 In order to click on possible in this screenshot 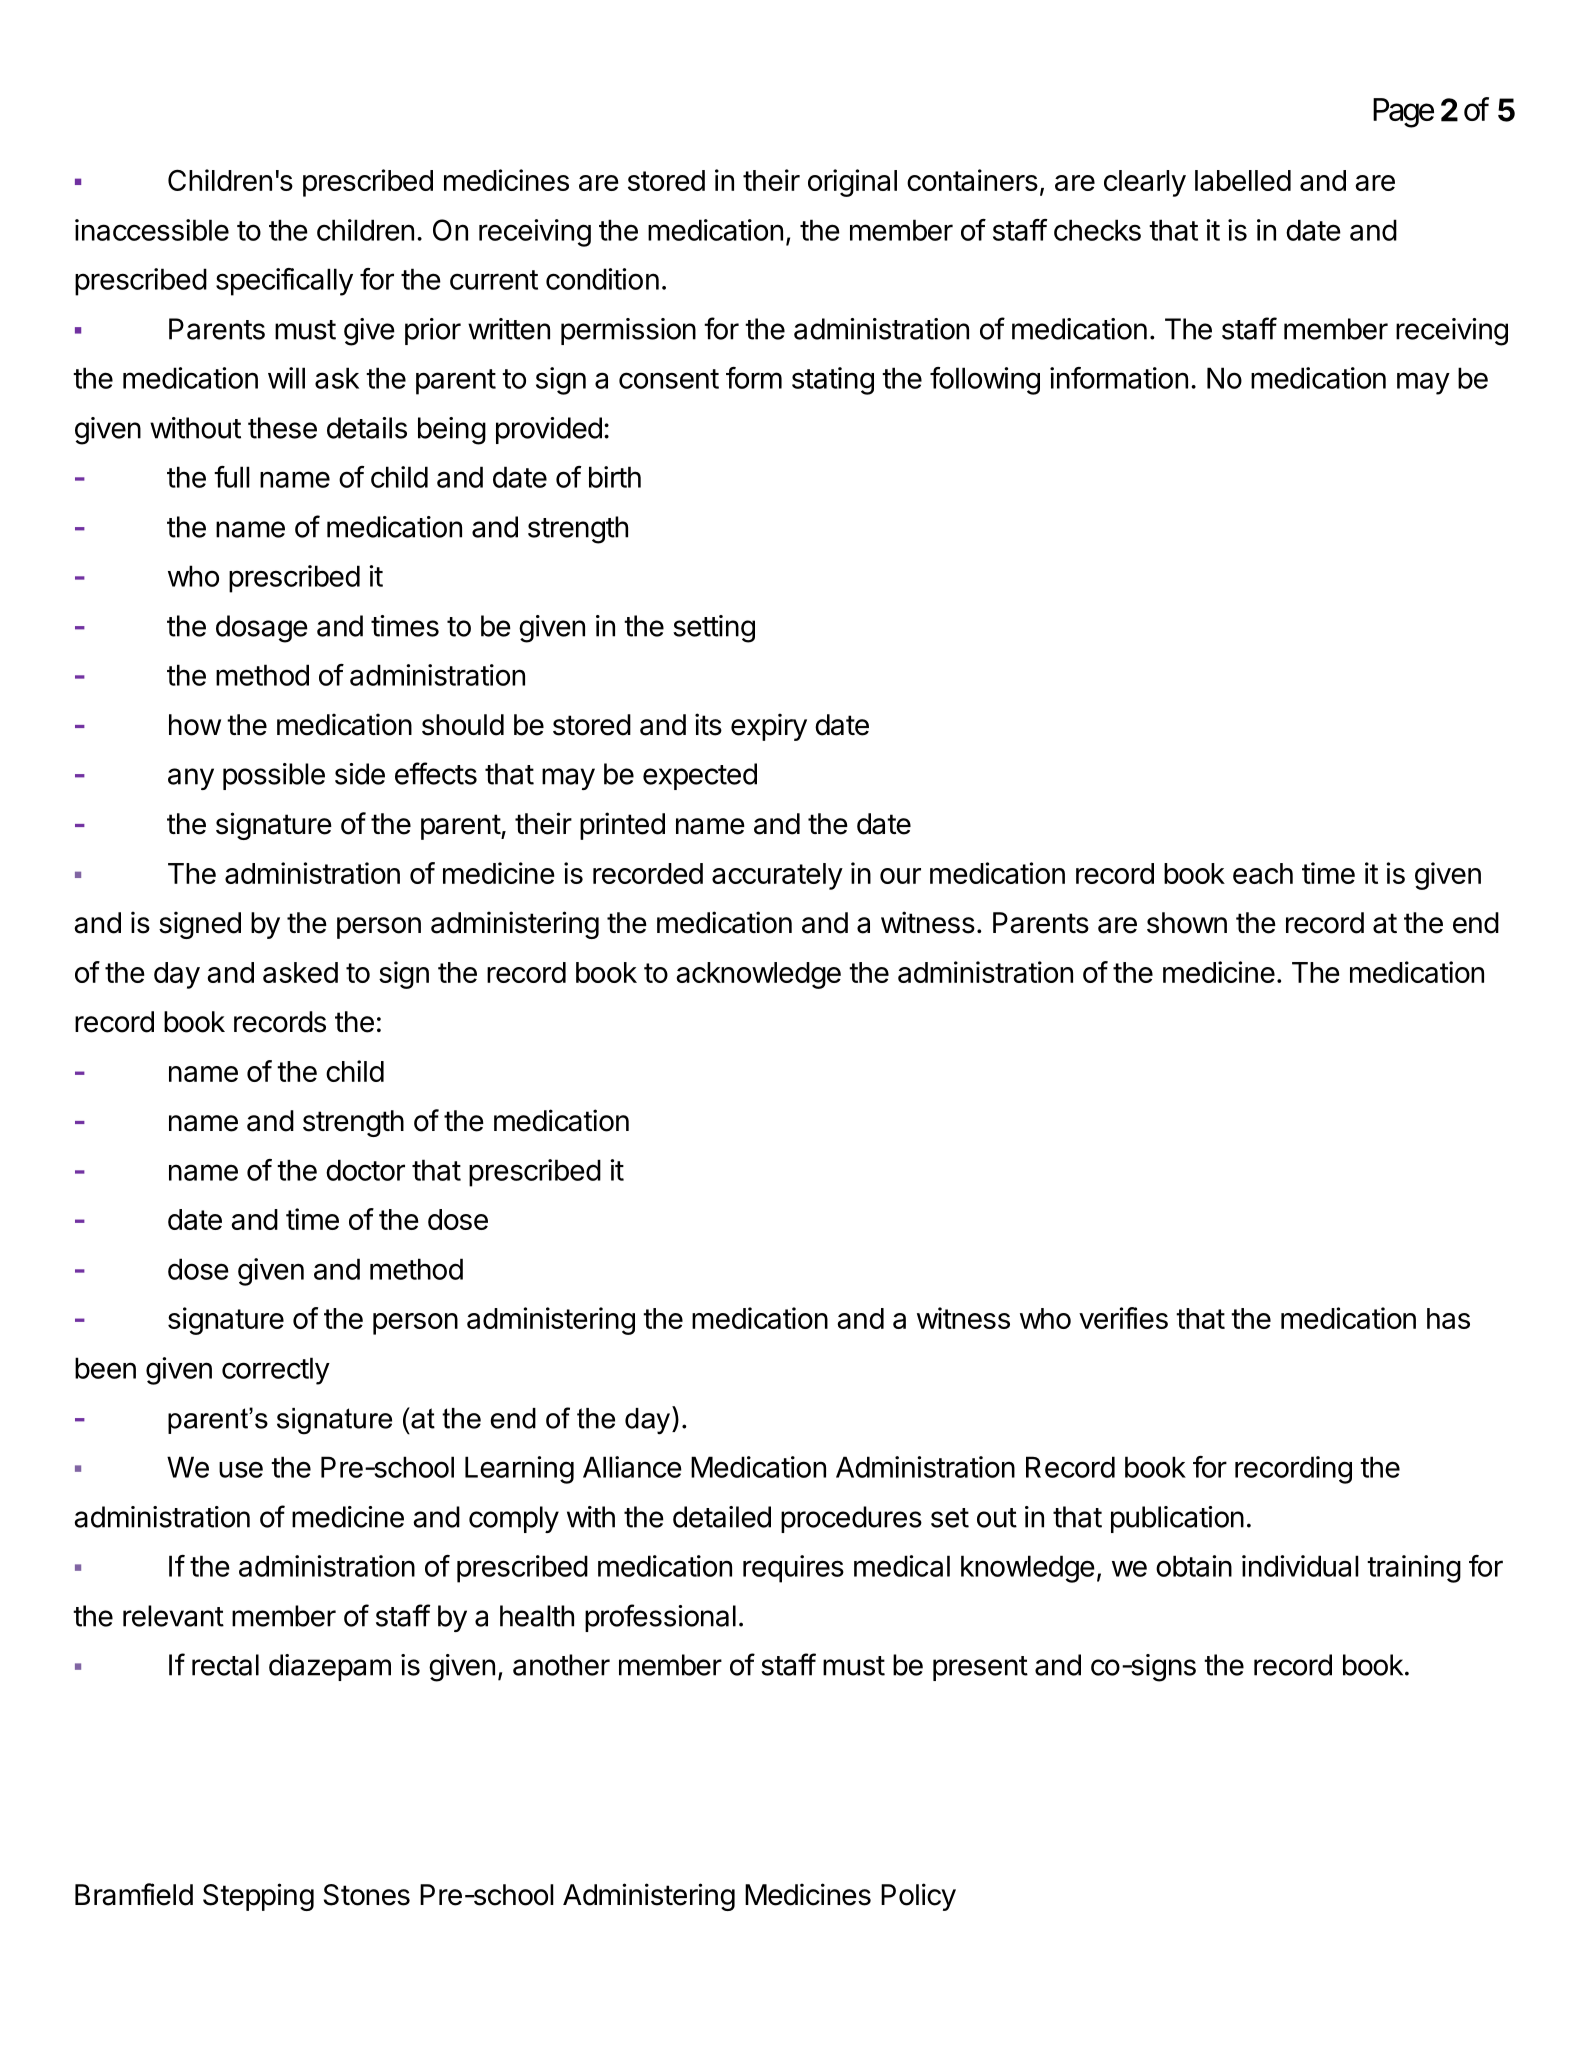, I will do `click(274, 776)`.
